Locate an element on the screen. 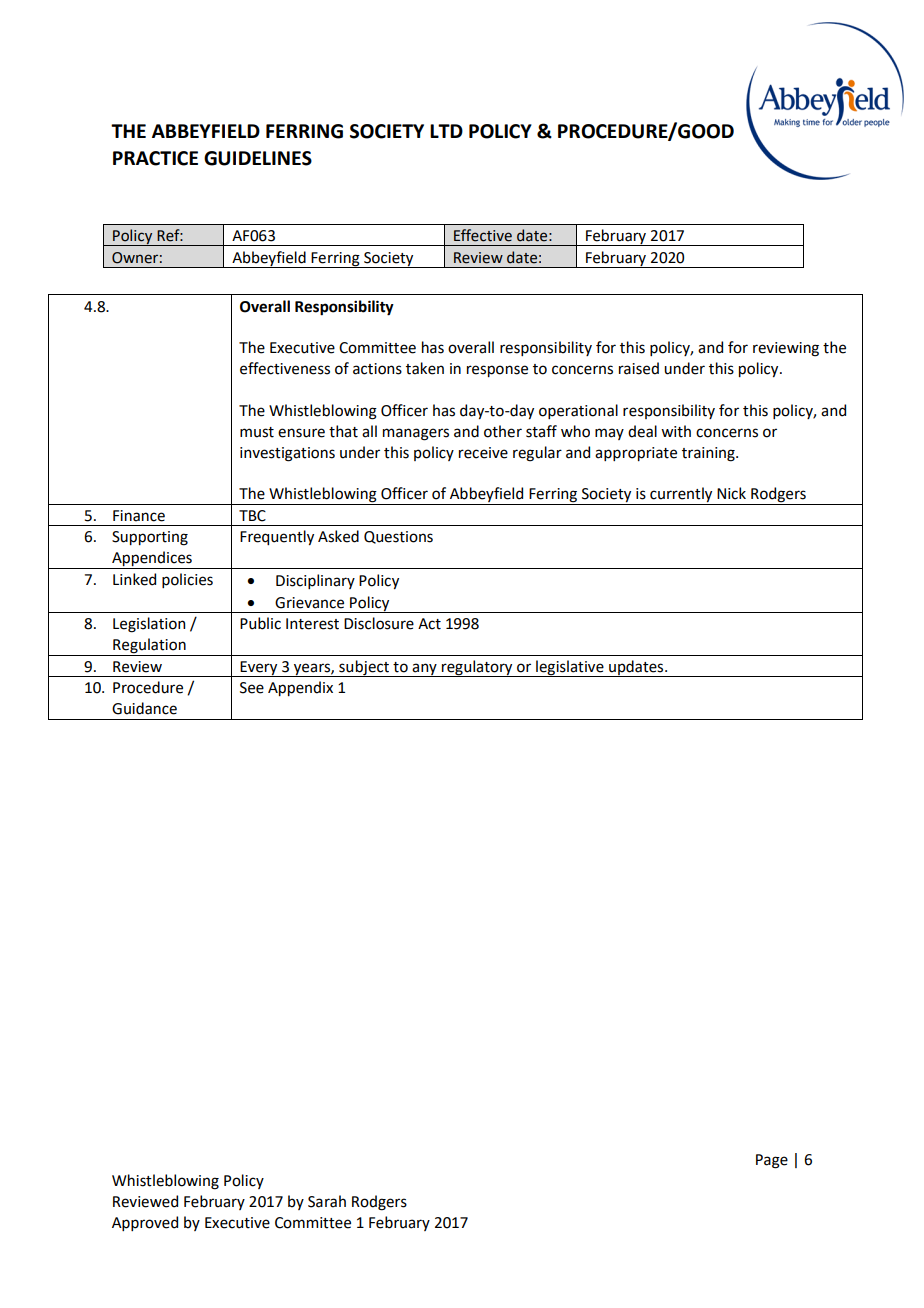  any is located at coordinates (424, 670).
